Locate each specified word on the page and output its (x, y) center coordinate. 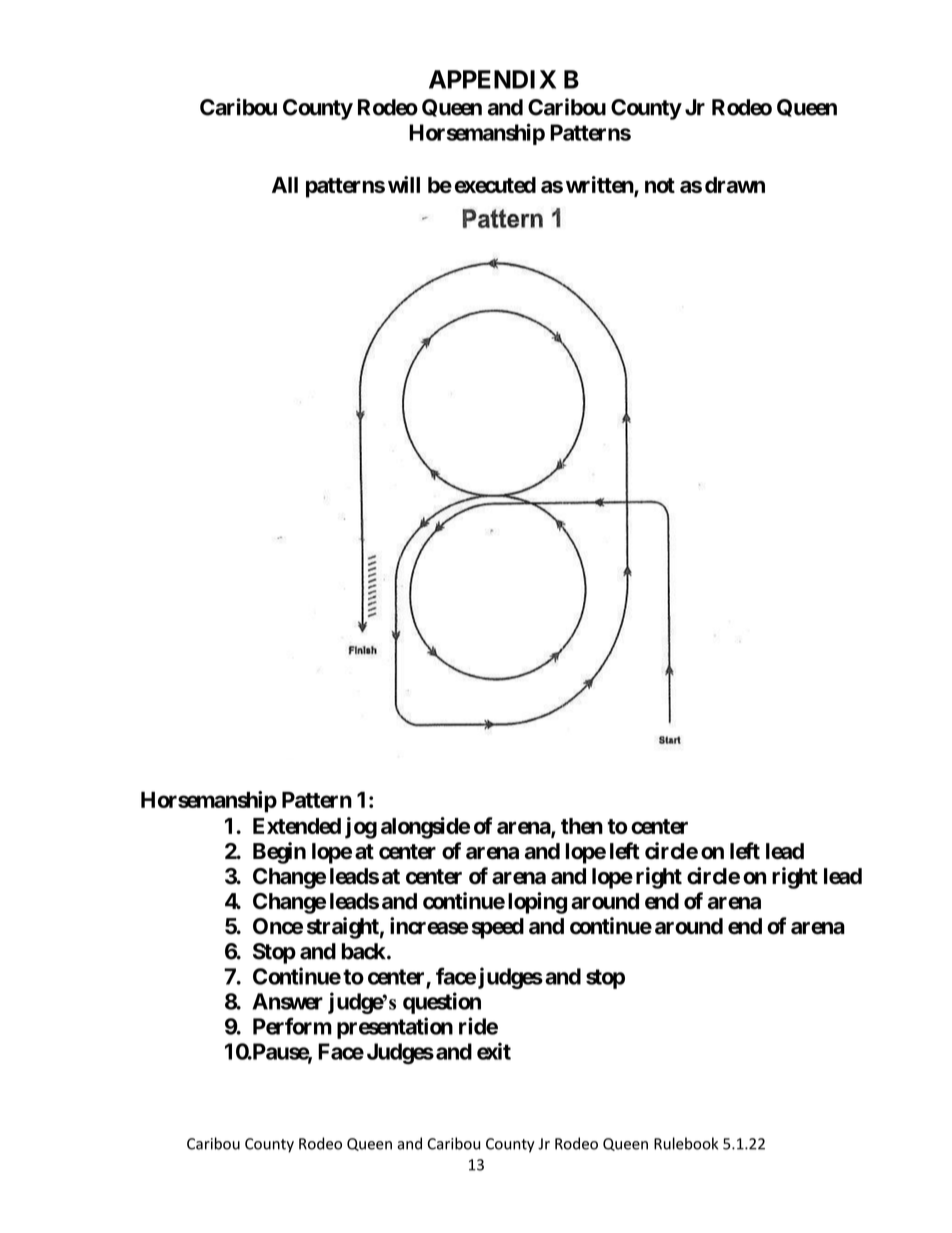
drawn (735, 185)
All (285, 185)
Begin (279, 853)
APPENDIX (492, 79)
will (404, 184)
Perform (292, 1026)
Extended (297, 826)
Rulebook (686, 1143)
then (582, 826)
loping (537, 903)
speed (498, 928)
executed (495, 185)
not (660, 185)
